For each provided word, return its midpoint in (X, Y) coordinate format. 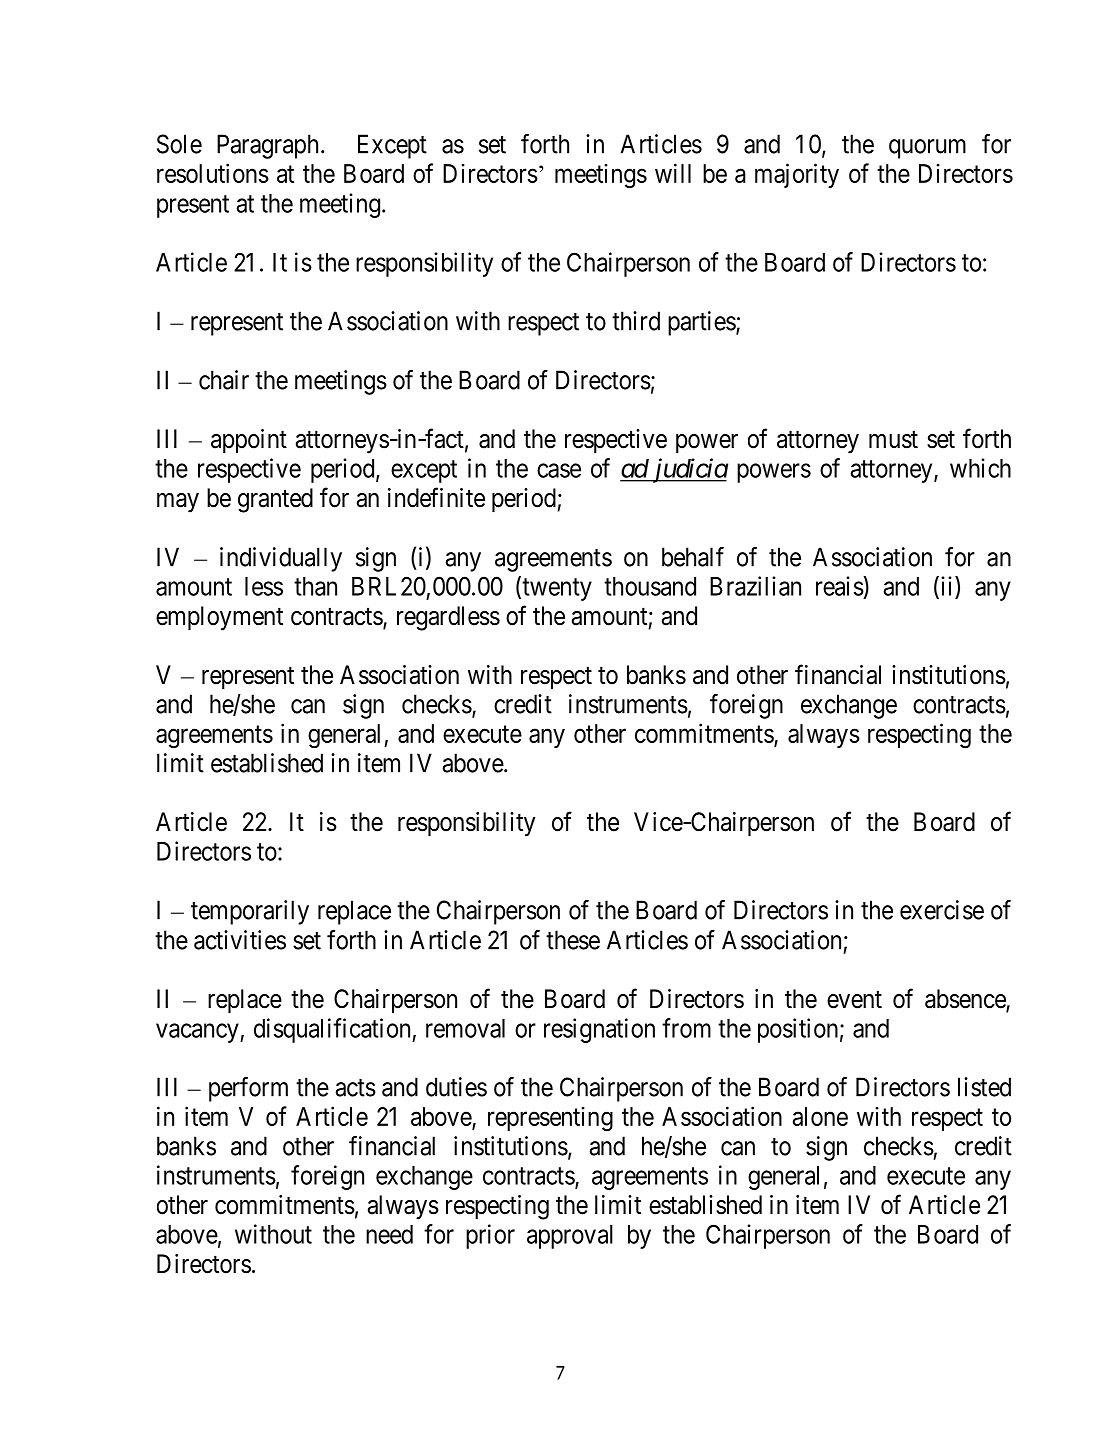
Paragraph (267, 146)
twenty (556, 589)
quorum (927, 149)
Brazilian (755, 586)
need (389, 1234)
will (673, 173)
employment (219, 618)
